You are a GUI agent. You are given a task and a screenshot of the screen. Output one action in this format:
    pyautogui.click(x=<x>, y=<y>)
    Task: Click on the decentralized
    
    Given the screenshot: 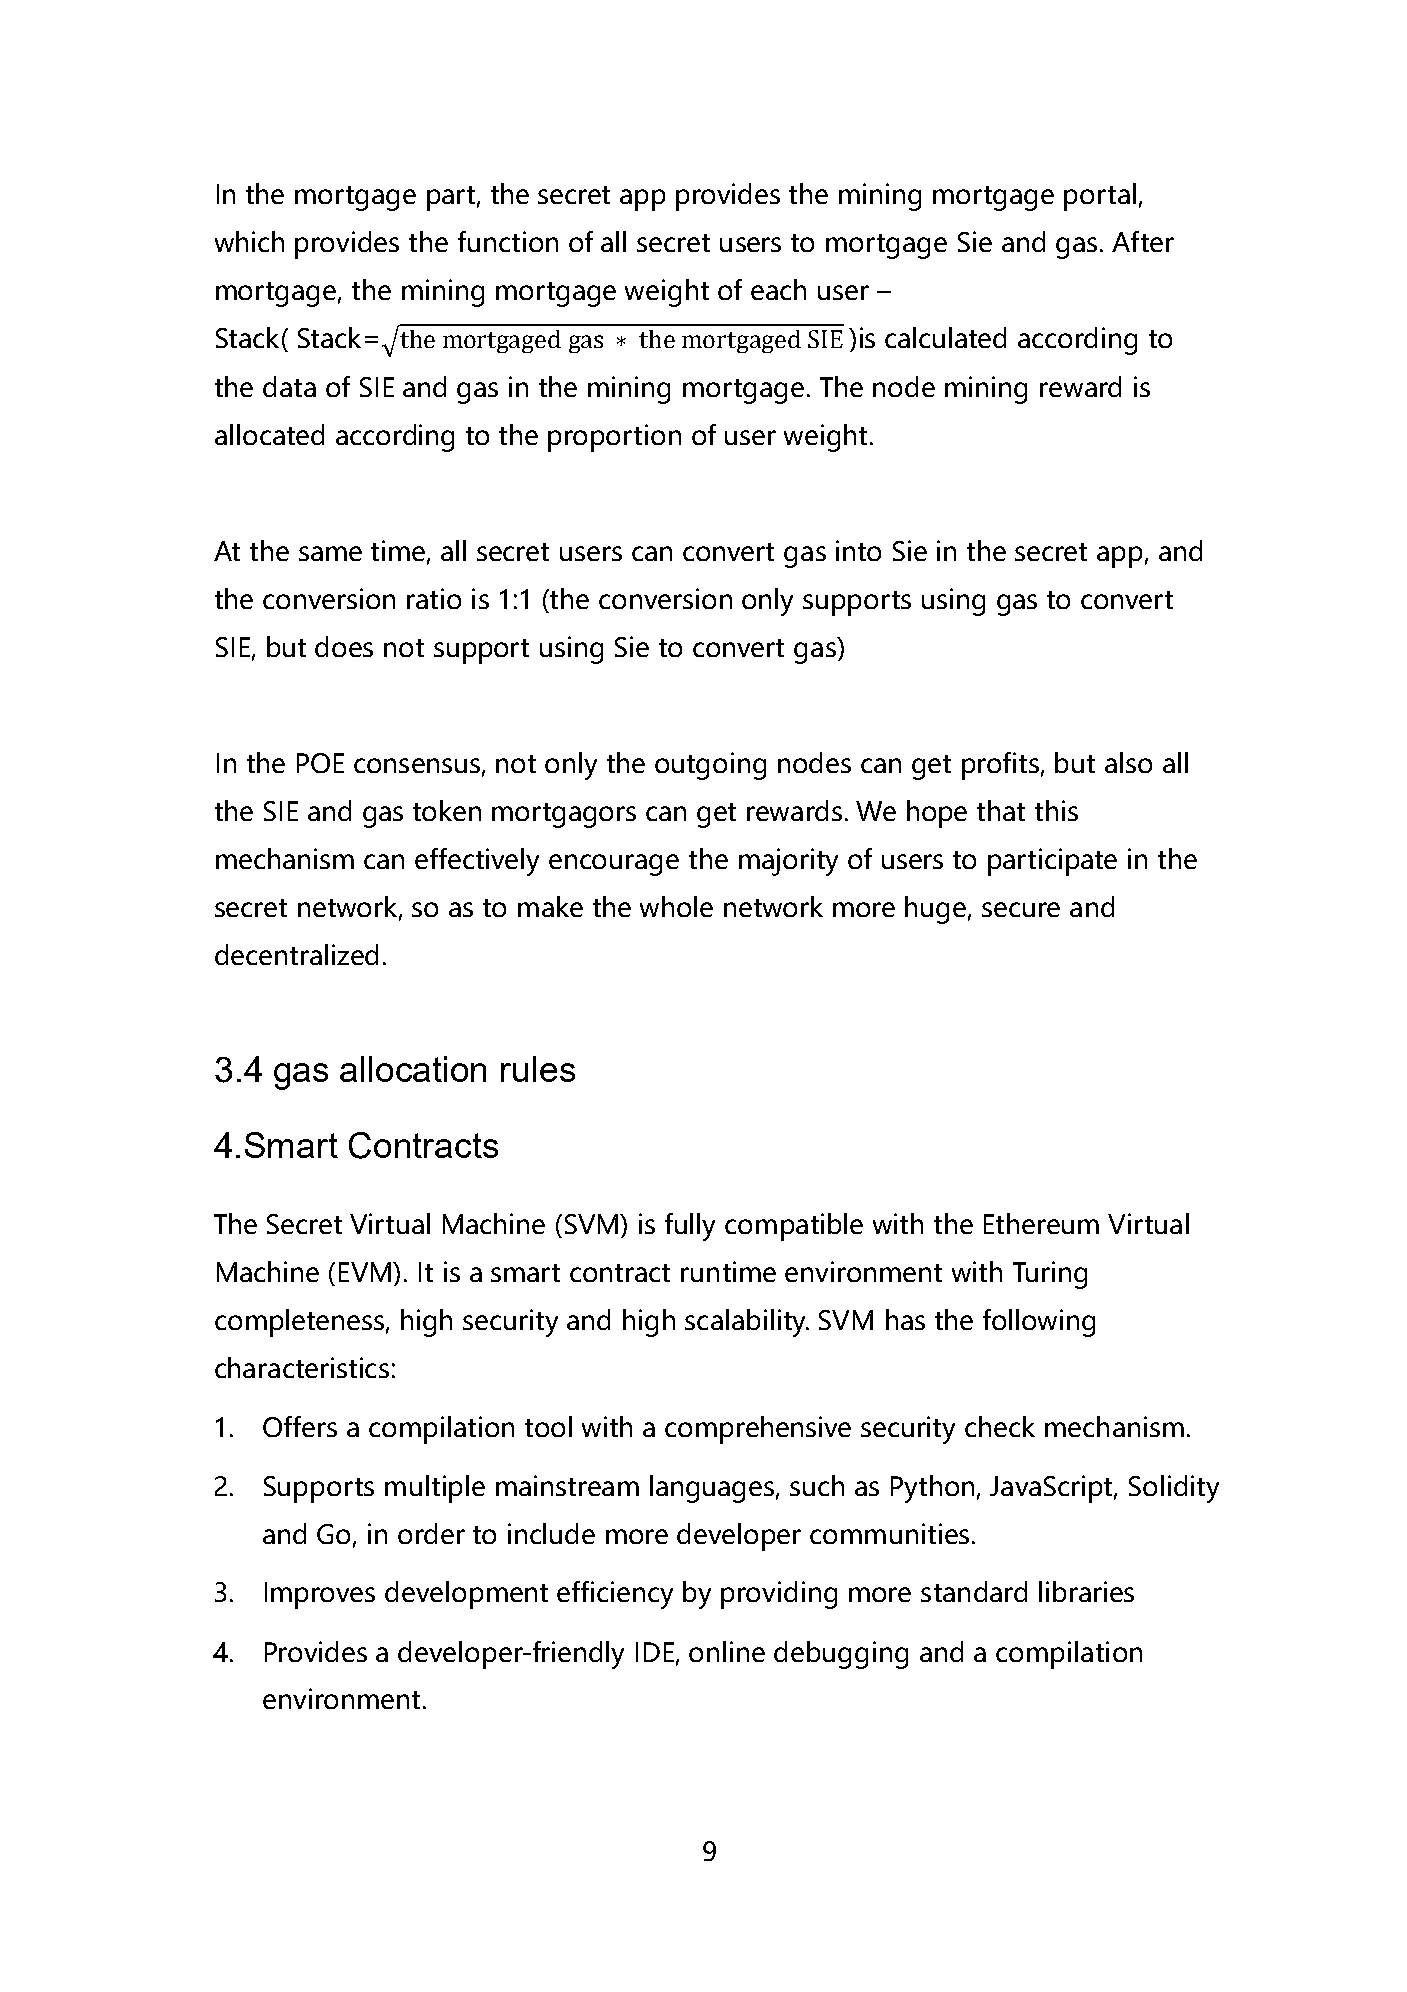 What is the action you would take?
    pyautogui.click(x=296, y=954)
